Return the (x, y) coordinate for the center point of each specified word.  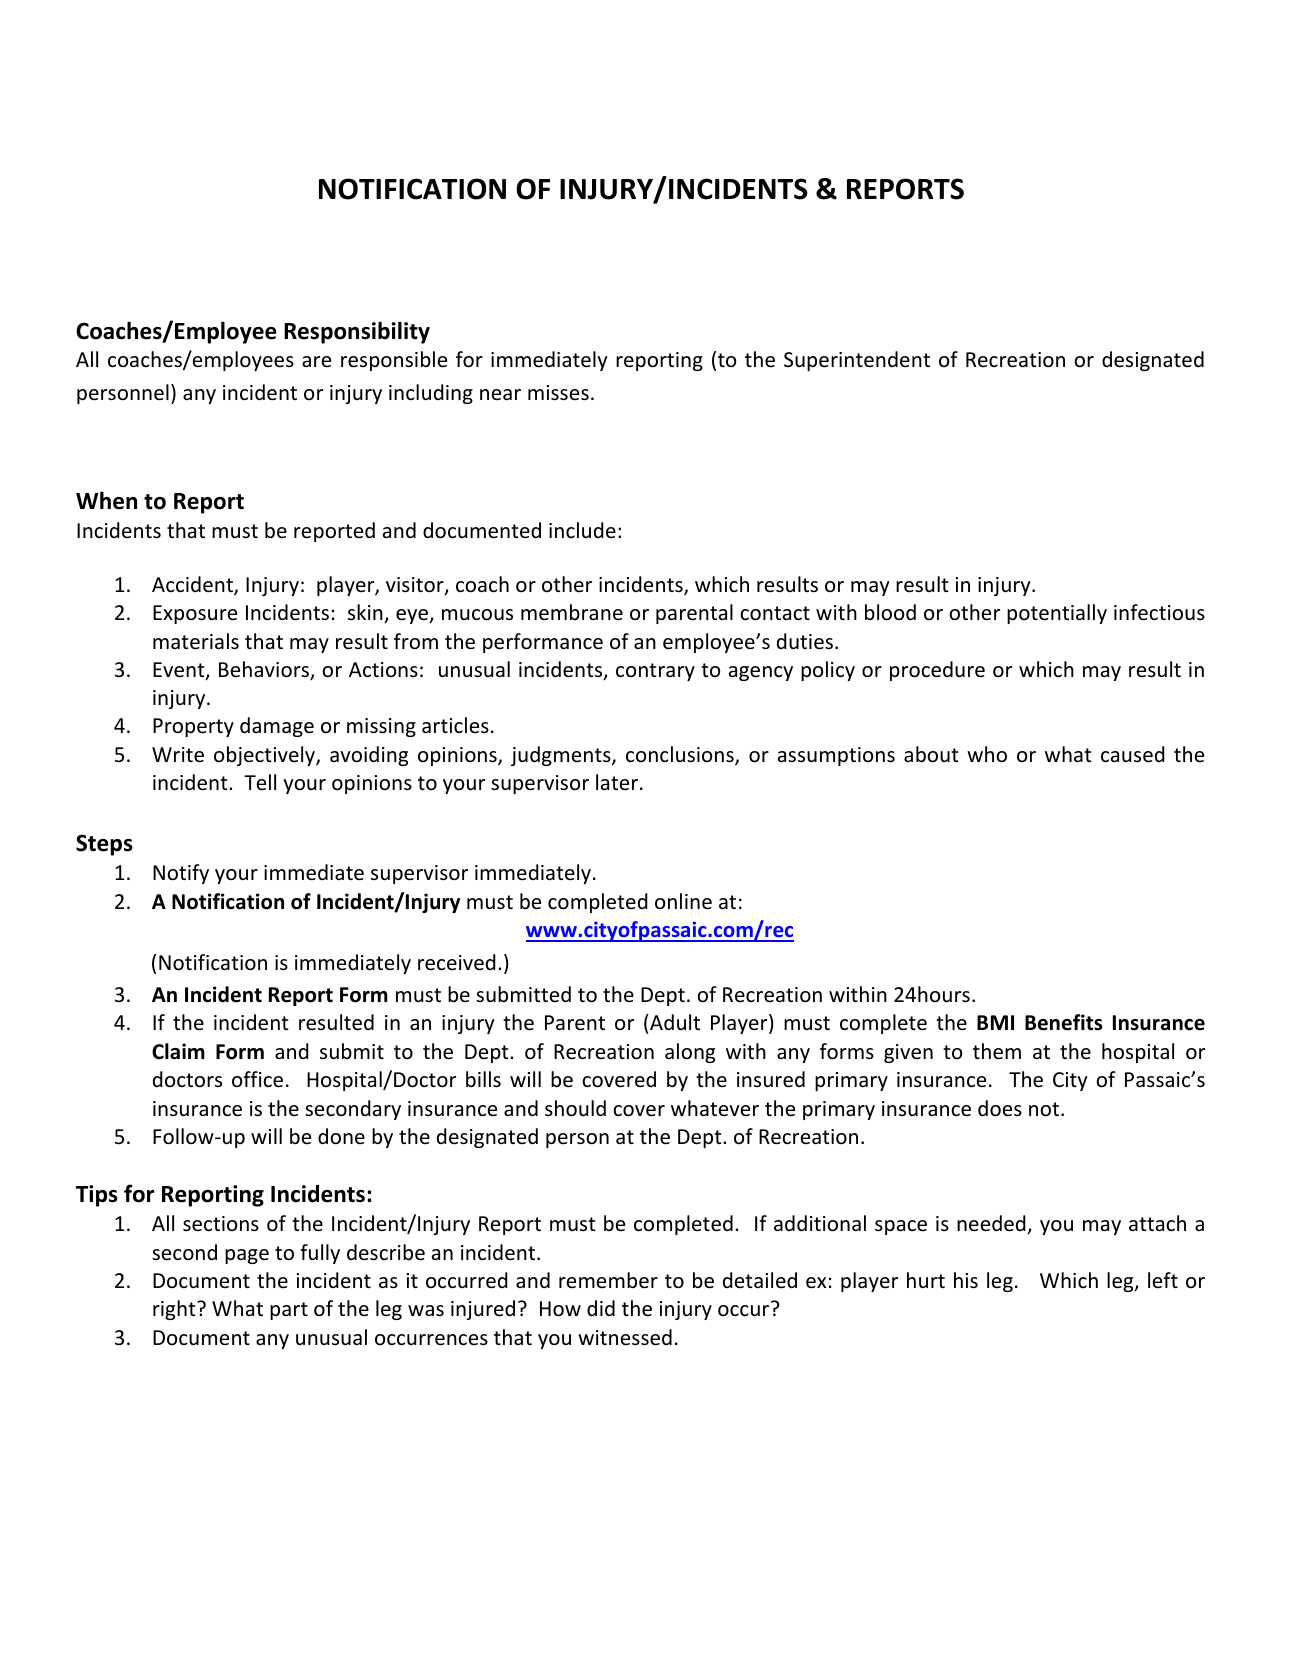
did (601, 1308)
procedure (937, 671)
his (966, 1280)
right (175, 1310)
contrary (655, 672)
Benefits (1064, 1022)
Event (180, 671)
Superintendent (857, 361)
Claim (178, 1051)
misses (558, 393)
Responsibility (357, 332)
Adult (674, 1024)
